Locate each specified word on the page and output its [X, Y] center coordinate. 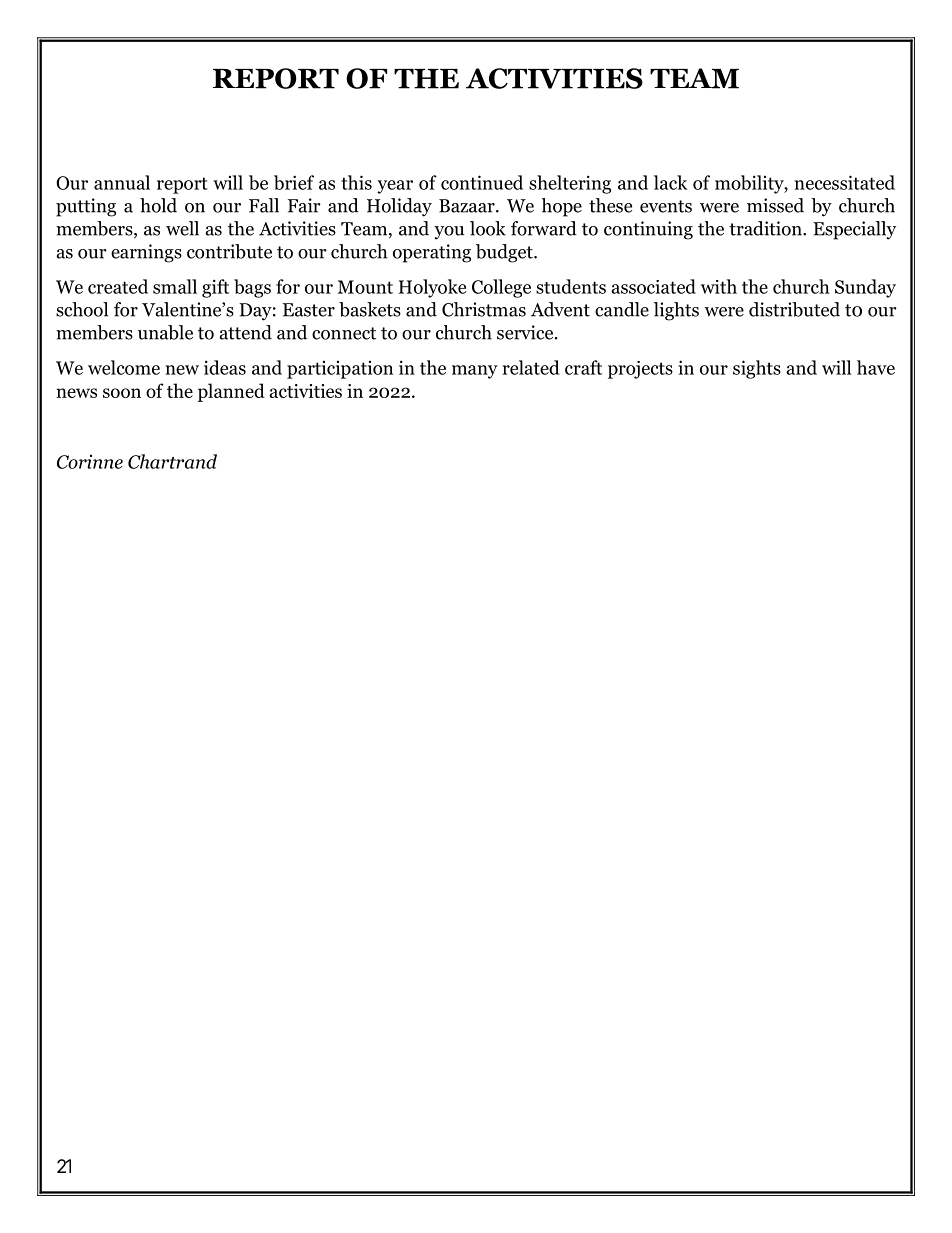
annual [122, 182]
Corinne [90, 462]
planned [231, 392]
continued [482, 182]
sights [757, 369]
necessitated [845, 182]
